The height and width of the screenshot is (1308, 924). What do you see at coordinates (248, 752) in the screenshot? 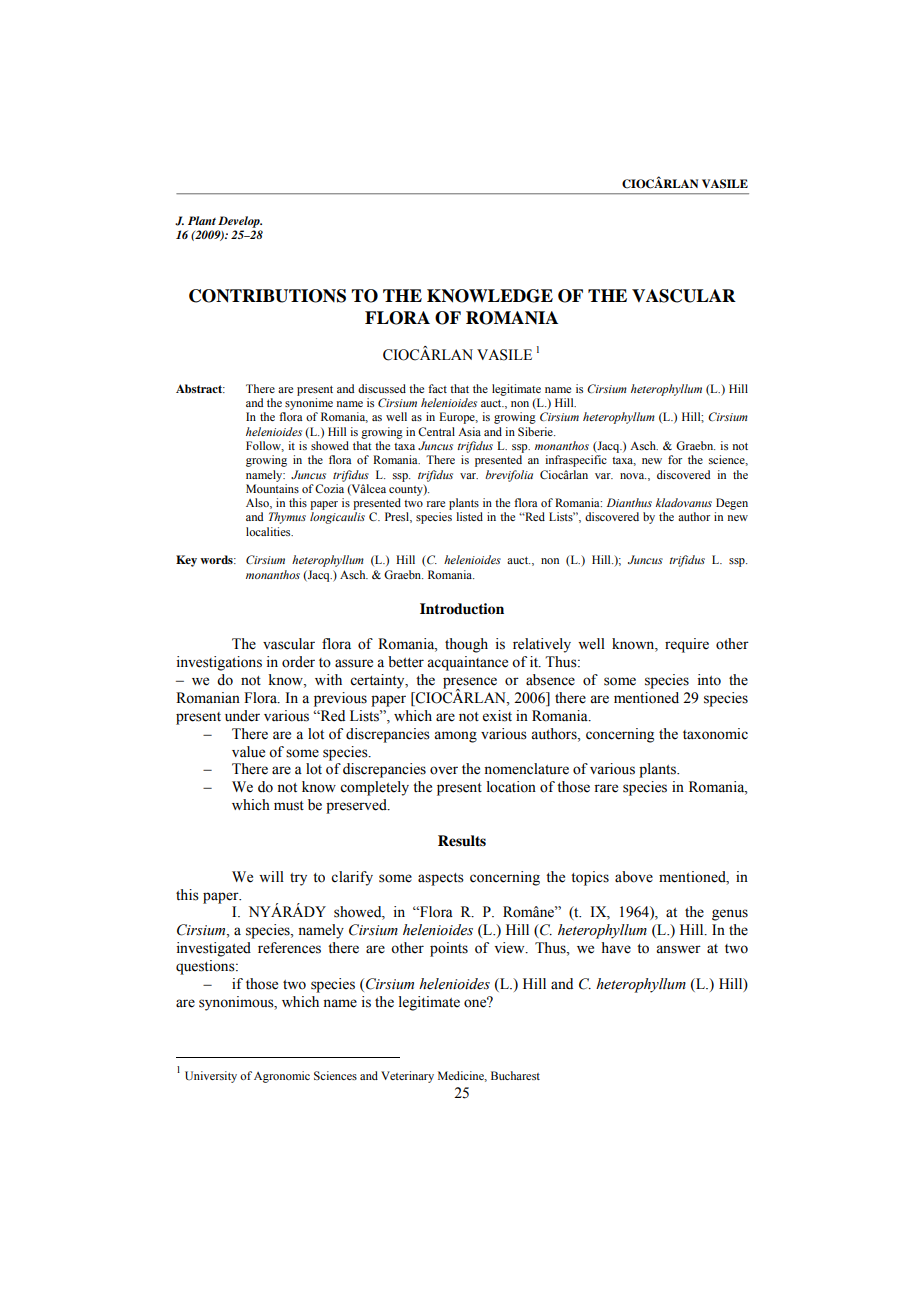
I see `value` at bounding box center [248, 752].
